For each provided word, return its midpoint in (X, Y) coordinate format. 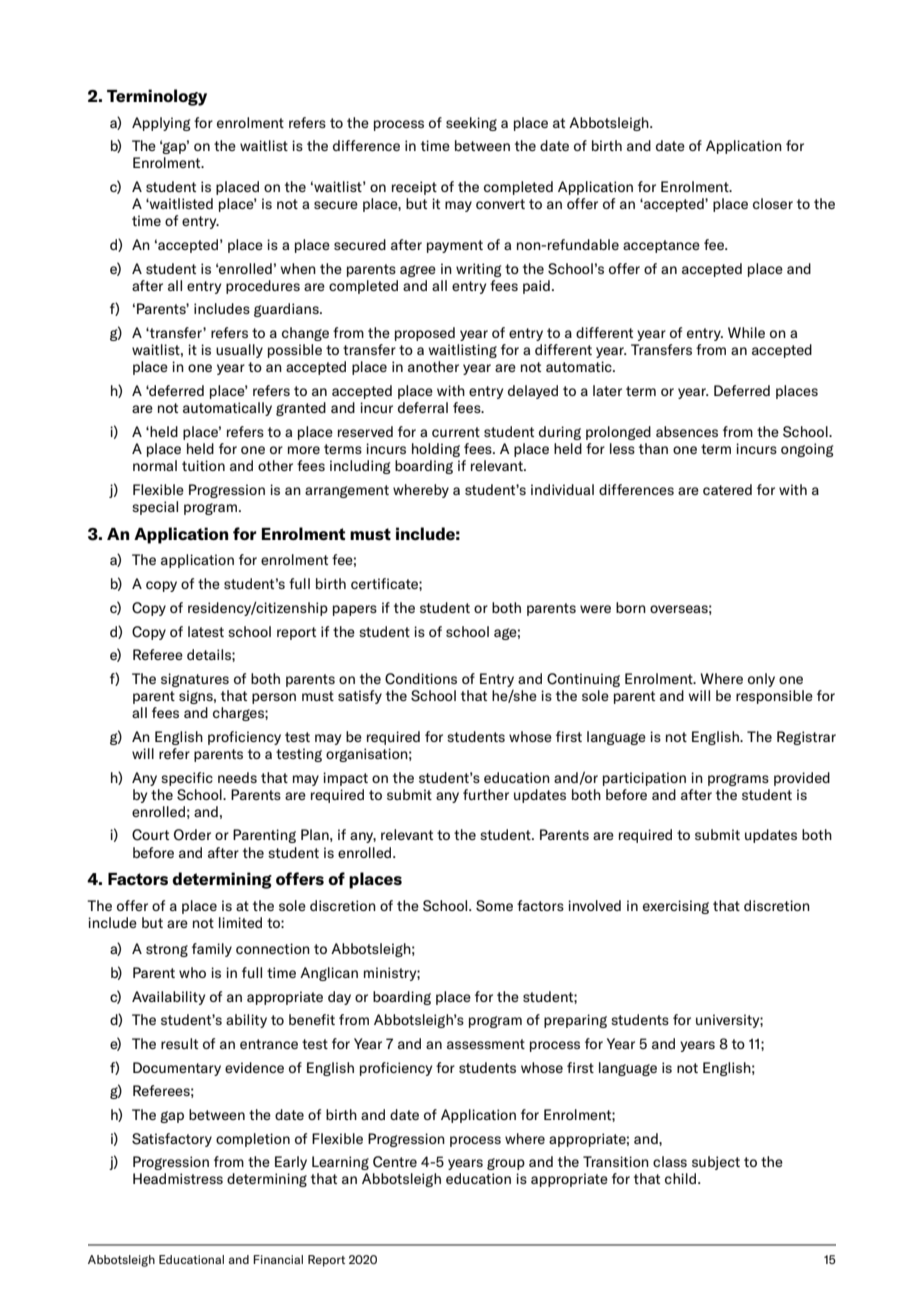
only (761, 680)
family (212, 950)
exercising (676, 907)
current (456, 432)
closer (773, 203)
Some (494, 906)
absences (687, 431)
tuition (203, 465)
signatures (195, 680)
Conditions (421, 679)
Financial (278, 1259)
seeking (471, 124)
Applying (161, 124)
